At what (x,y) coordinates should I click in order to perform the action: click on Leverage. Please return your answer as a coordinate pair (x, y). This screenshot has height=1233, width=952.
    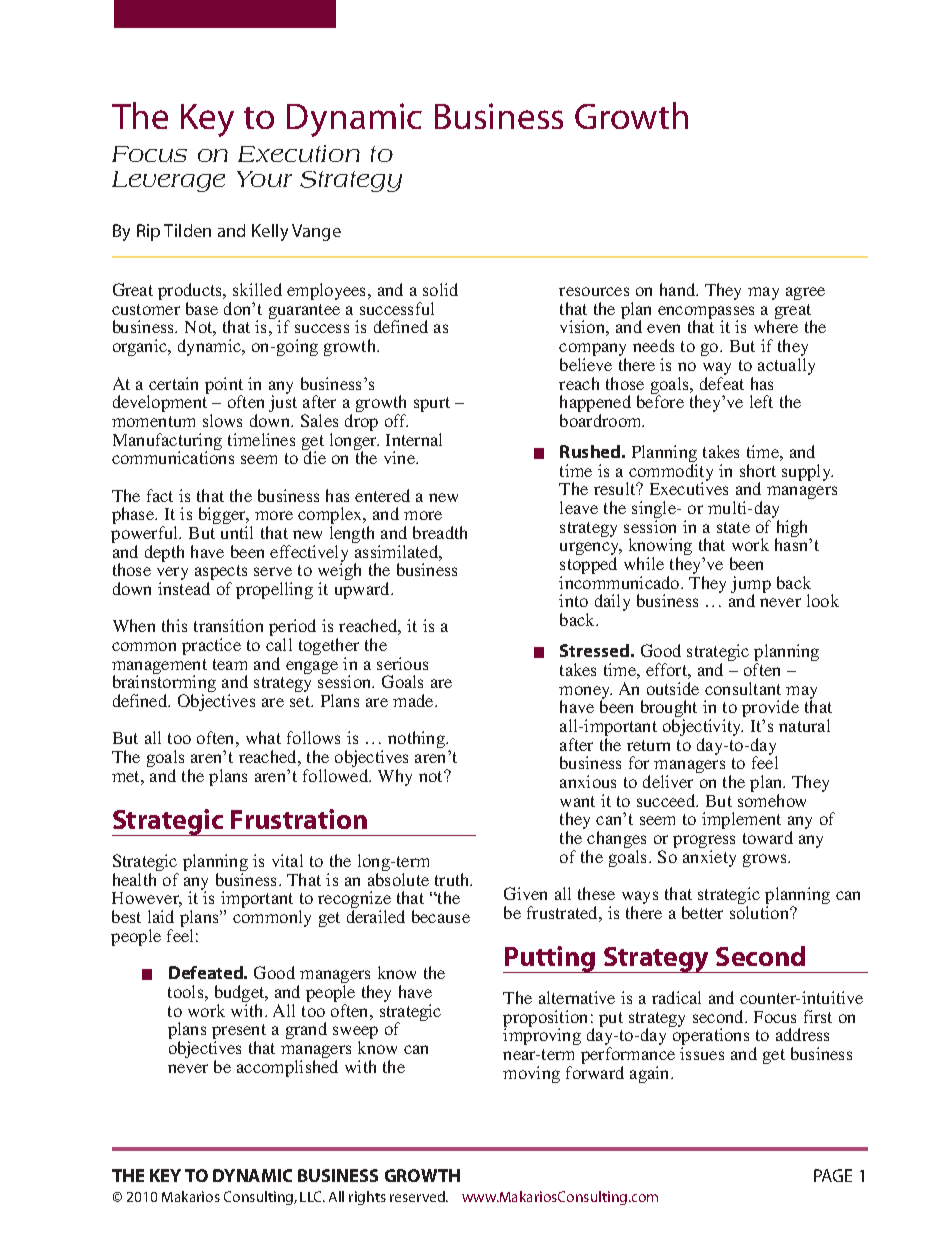
    Looking at the image, I should click on (168, 181).
